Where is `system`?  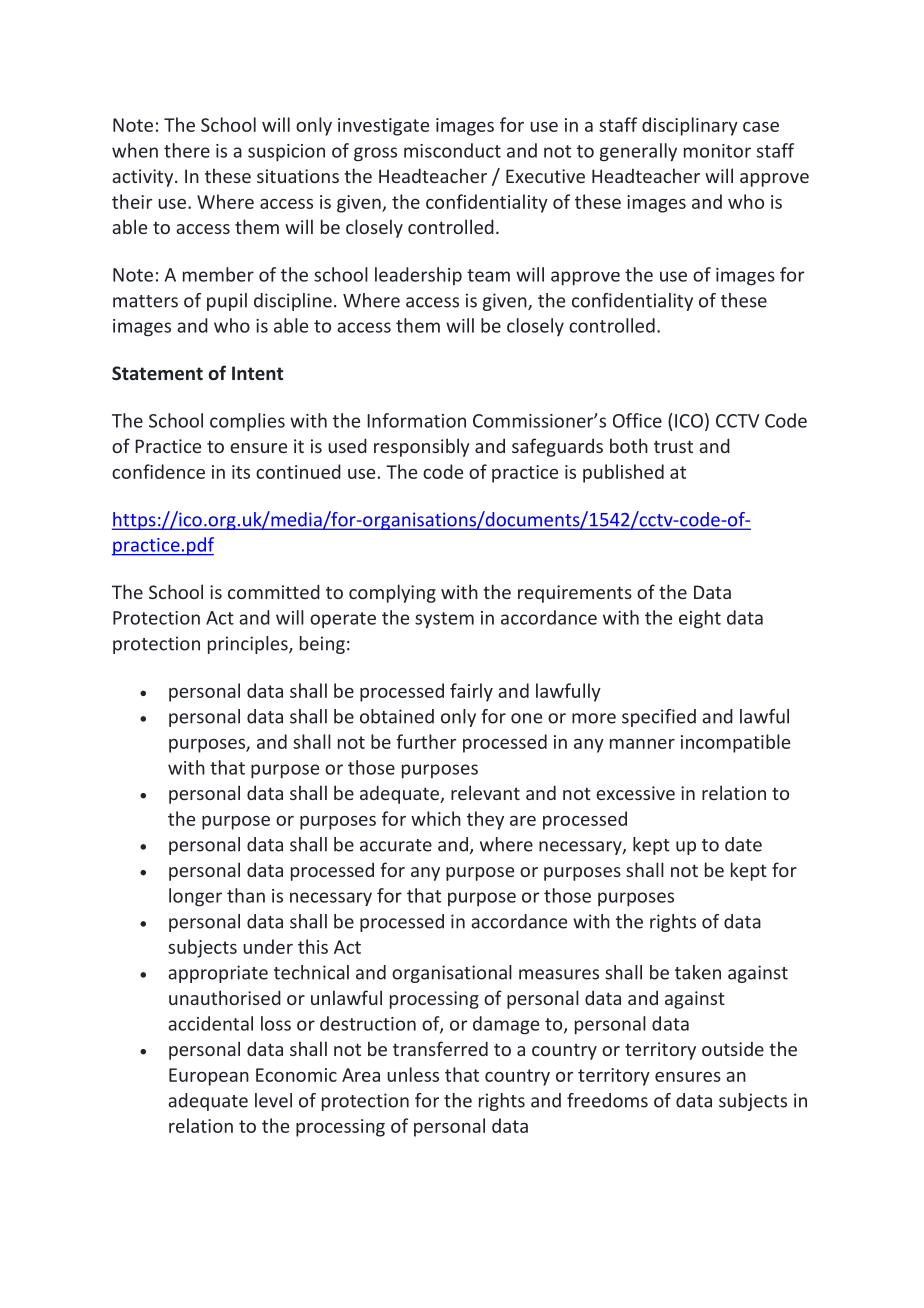
system is located at coordinates (444, 620).
